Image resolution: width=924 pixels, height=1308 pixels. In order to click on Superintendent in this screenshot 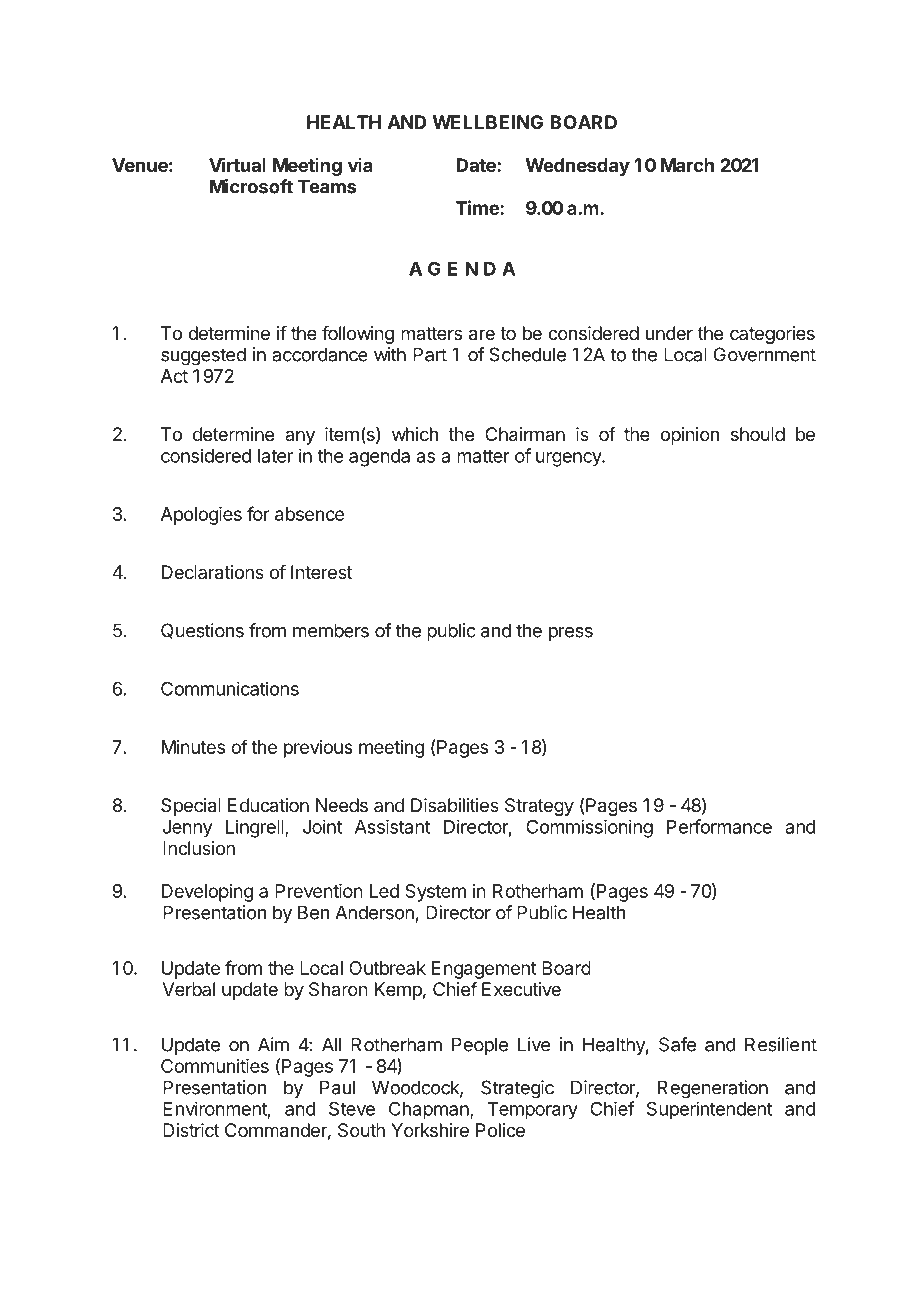, I will do `click(710, 1110)`.
